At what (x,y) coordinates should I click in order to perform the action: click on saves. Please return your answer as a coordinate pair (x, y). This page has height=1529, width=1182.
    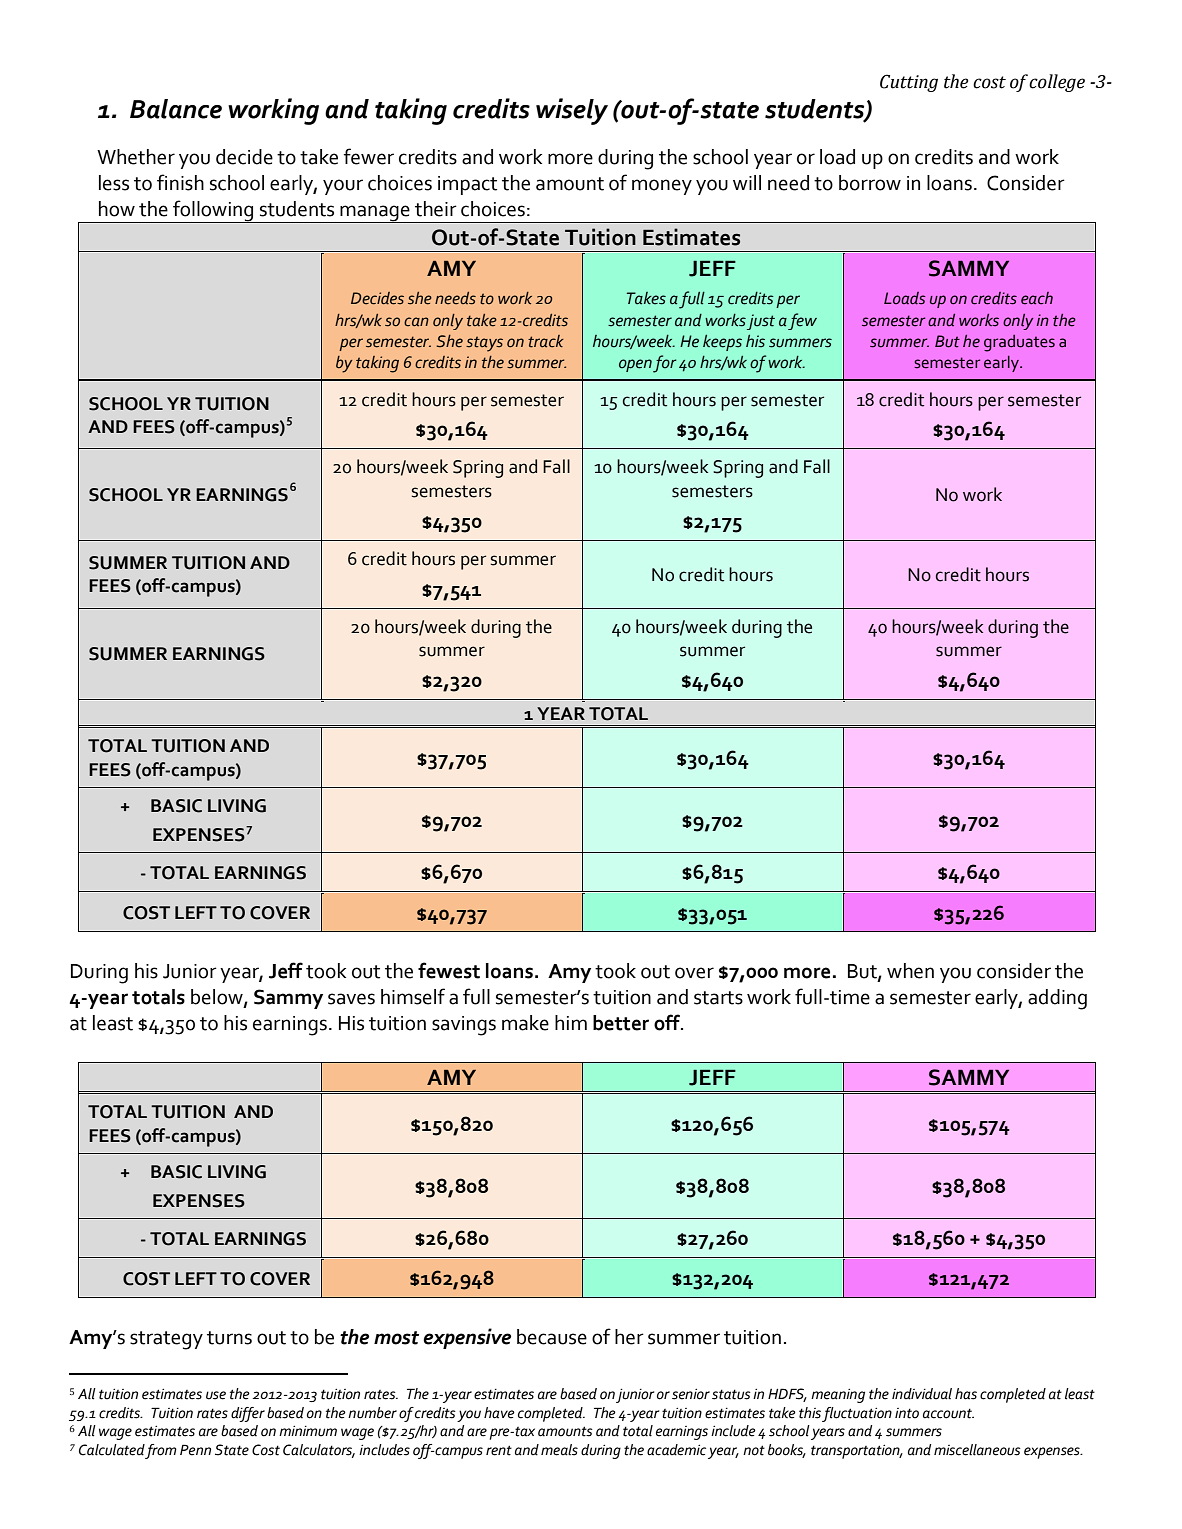
    Looking at the image, I should click on (351, 999).
